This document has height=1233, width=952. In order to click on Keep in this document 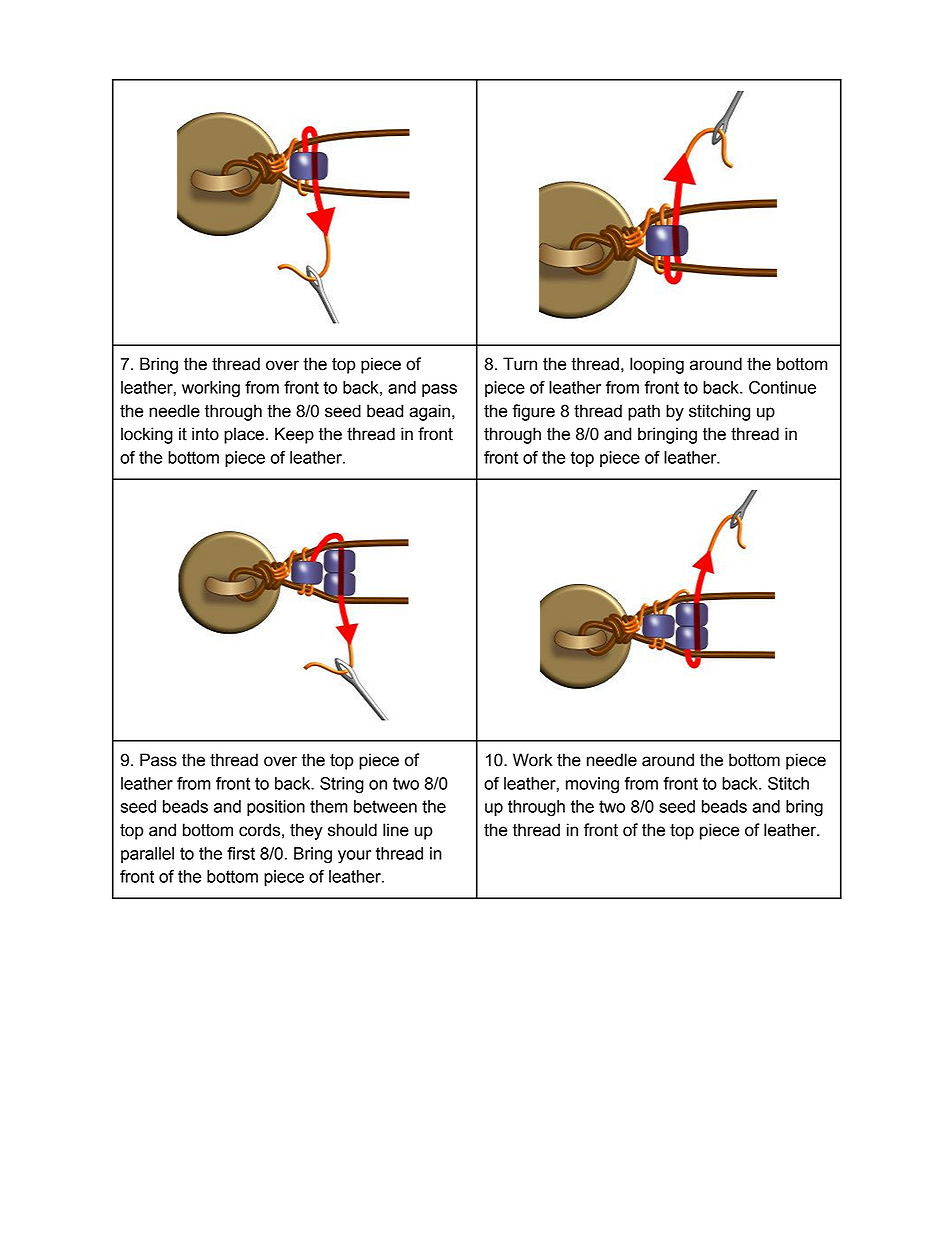, I will do `click(294, 435)`.
